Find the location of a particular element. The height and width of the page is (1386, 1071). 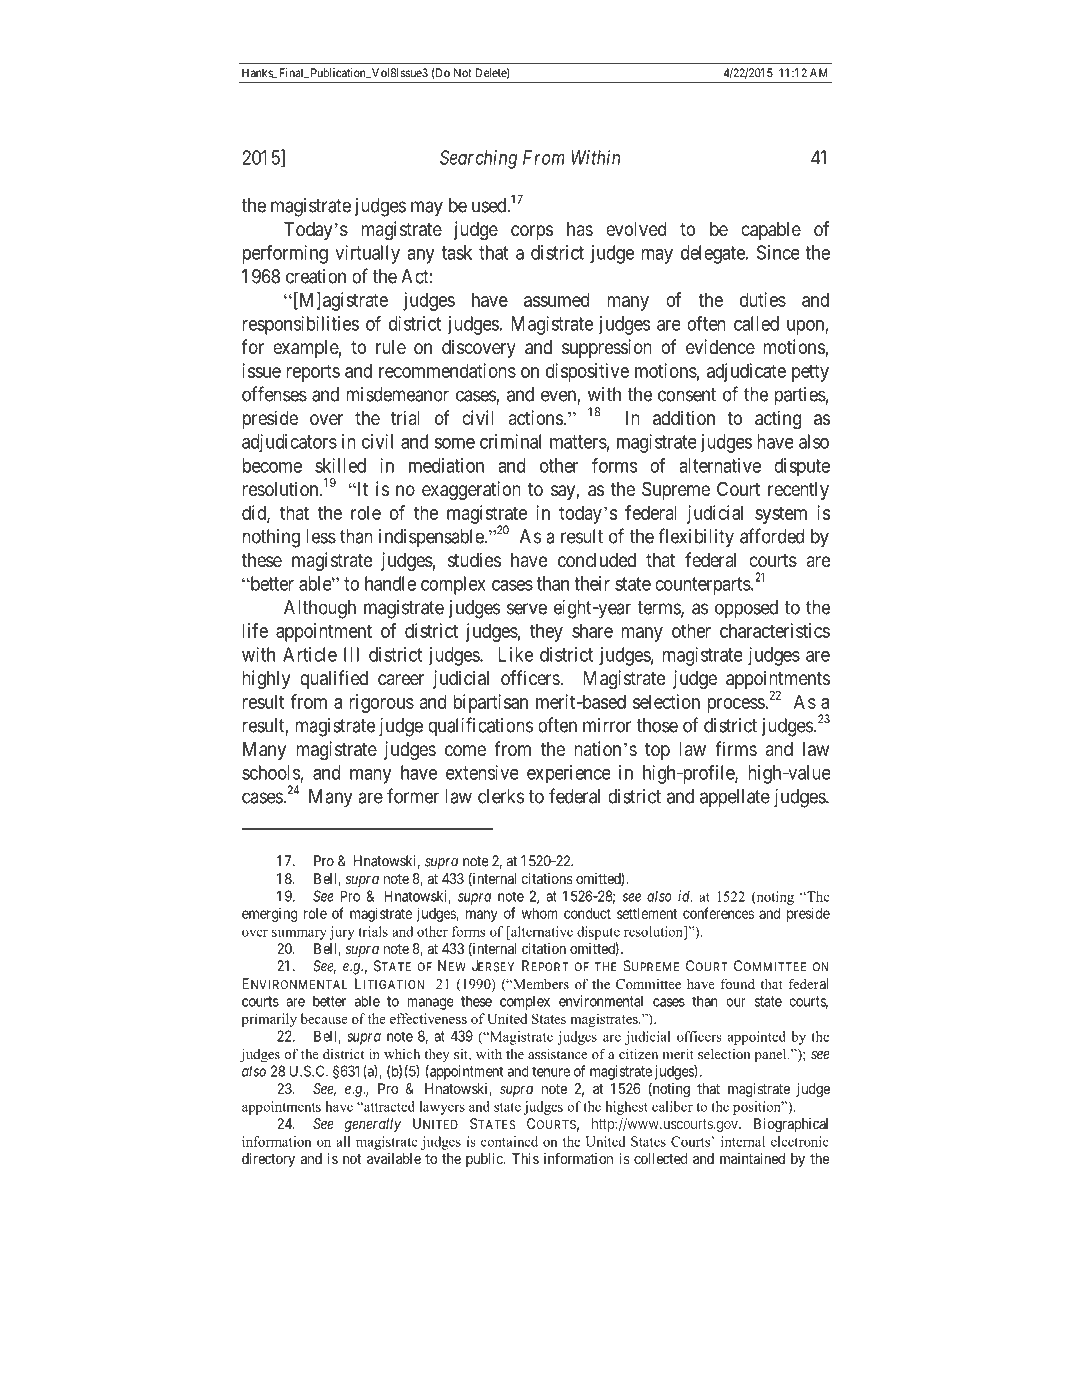

generally is located at coordinates (373, 1125).
